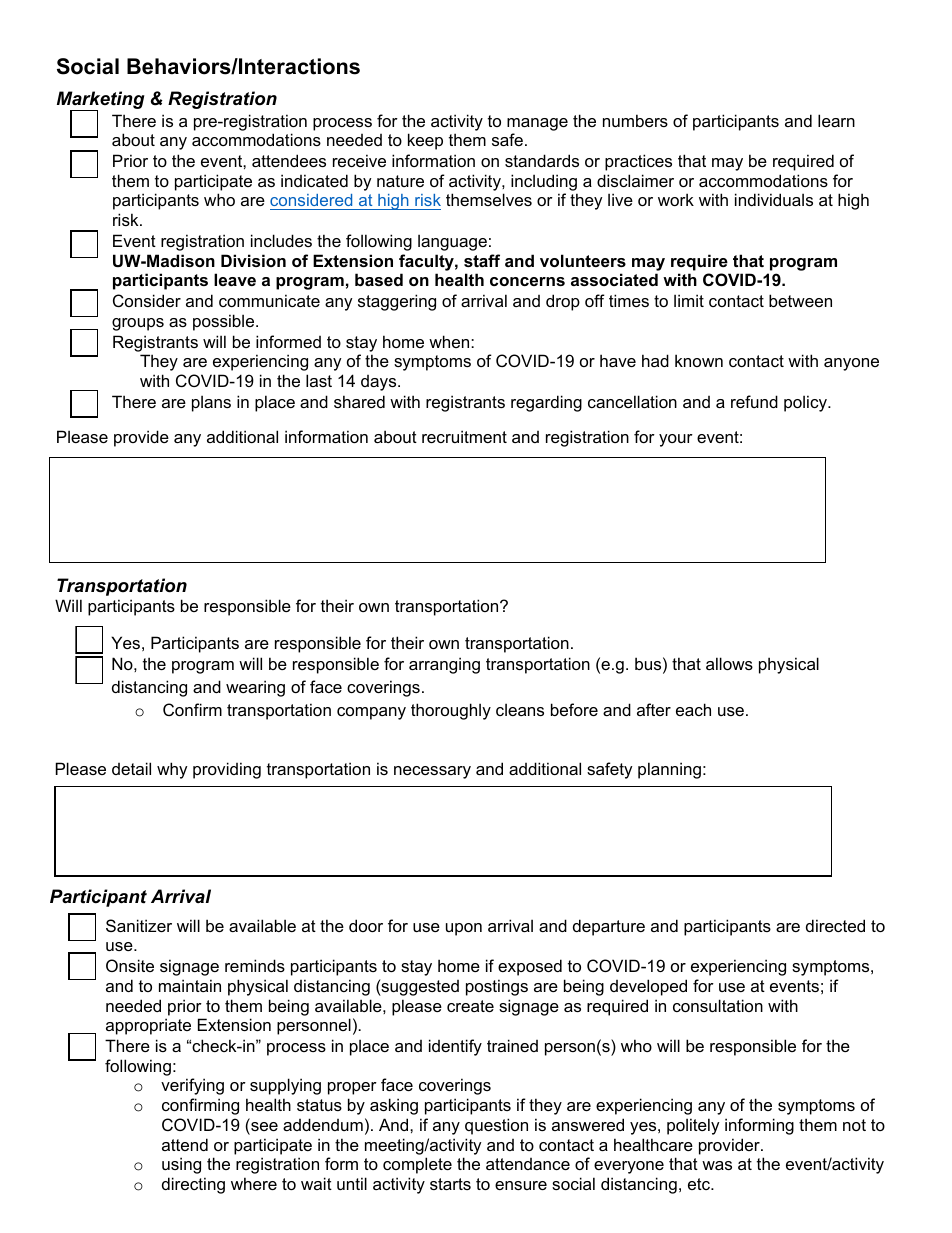 Image resolution: width=952 pixels, height=1233 pixels. I want to click on question, so click(496, 1126).
